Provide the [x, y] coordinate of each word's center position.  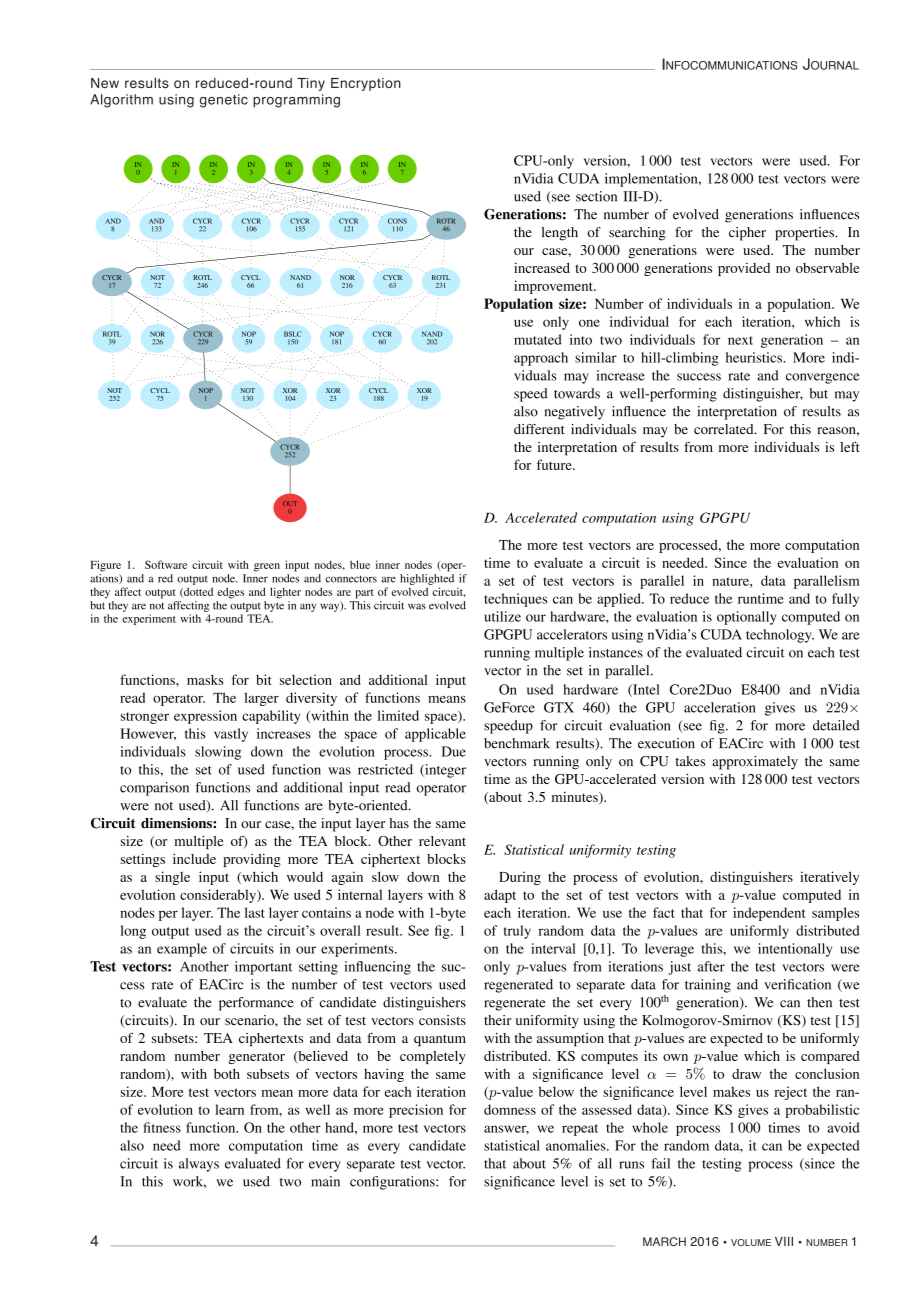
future [555, 464]
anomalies [577, 1145]
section [596, 196]
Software [166, 564]
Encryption [366, 84]
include [194, 858]
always [199, 1165]
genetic [224, 101]
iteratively [829, 878]
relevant [442, 841]
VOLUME [751, 1242]
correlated [725, 429]
